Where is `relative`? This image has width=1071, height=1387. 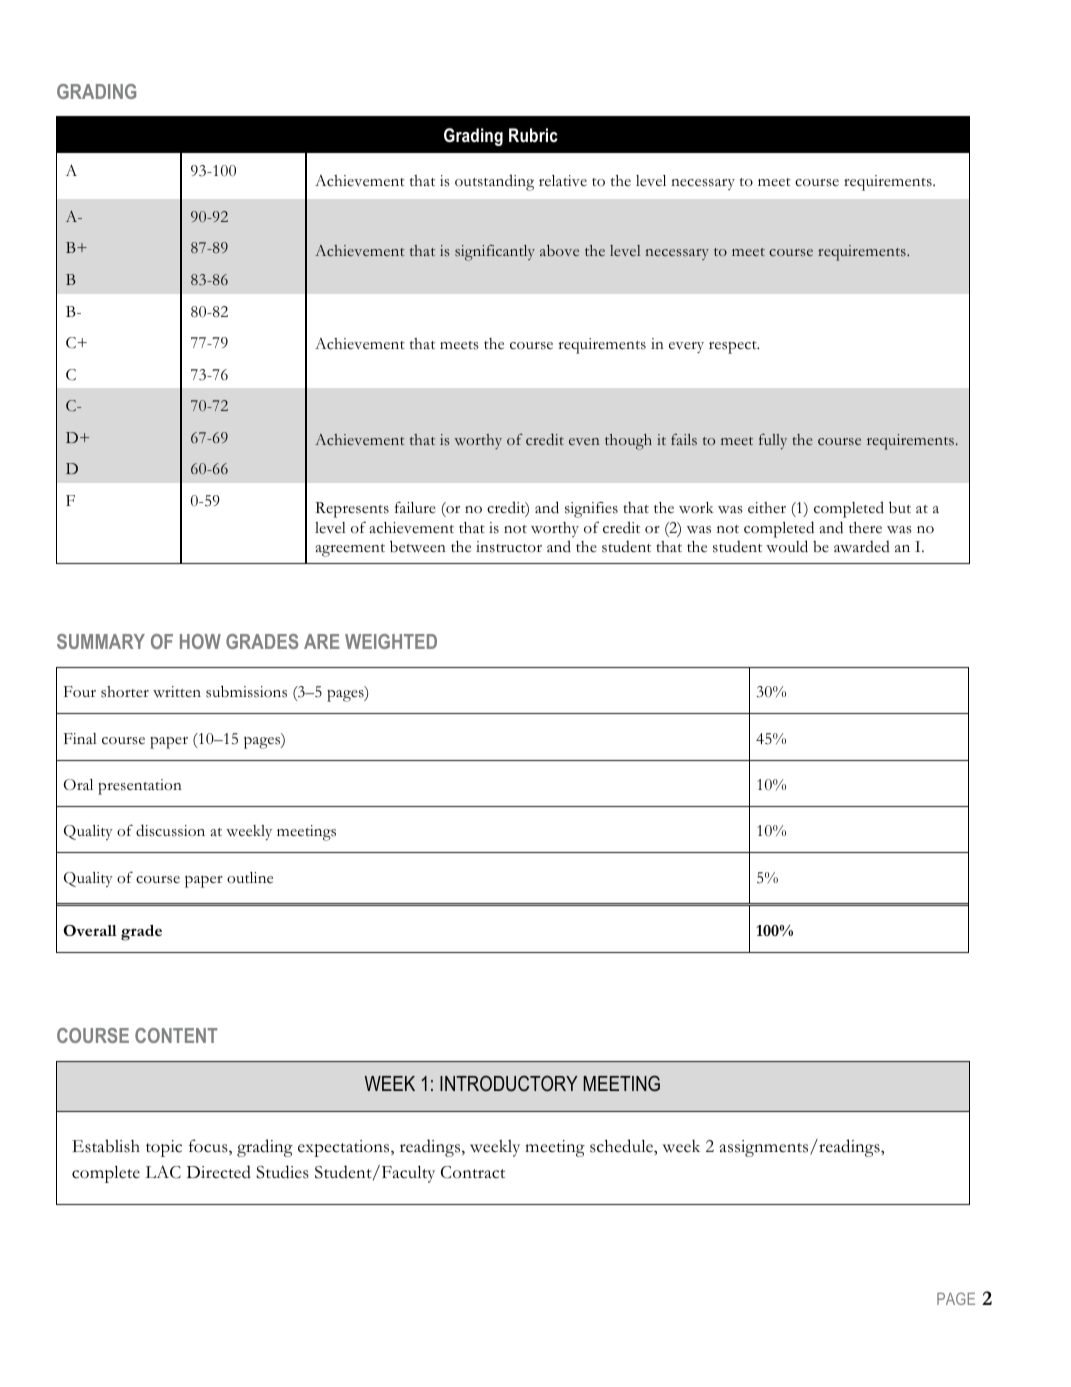
relative is located at coordinates (563, 180).
